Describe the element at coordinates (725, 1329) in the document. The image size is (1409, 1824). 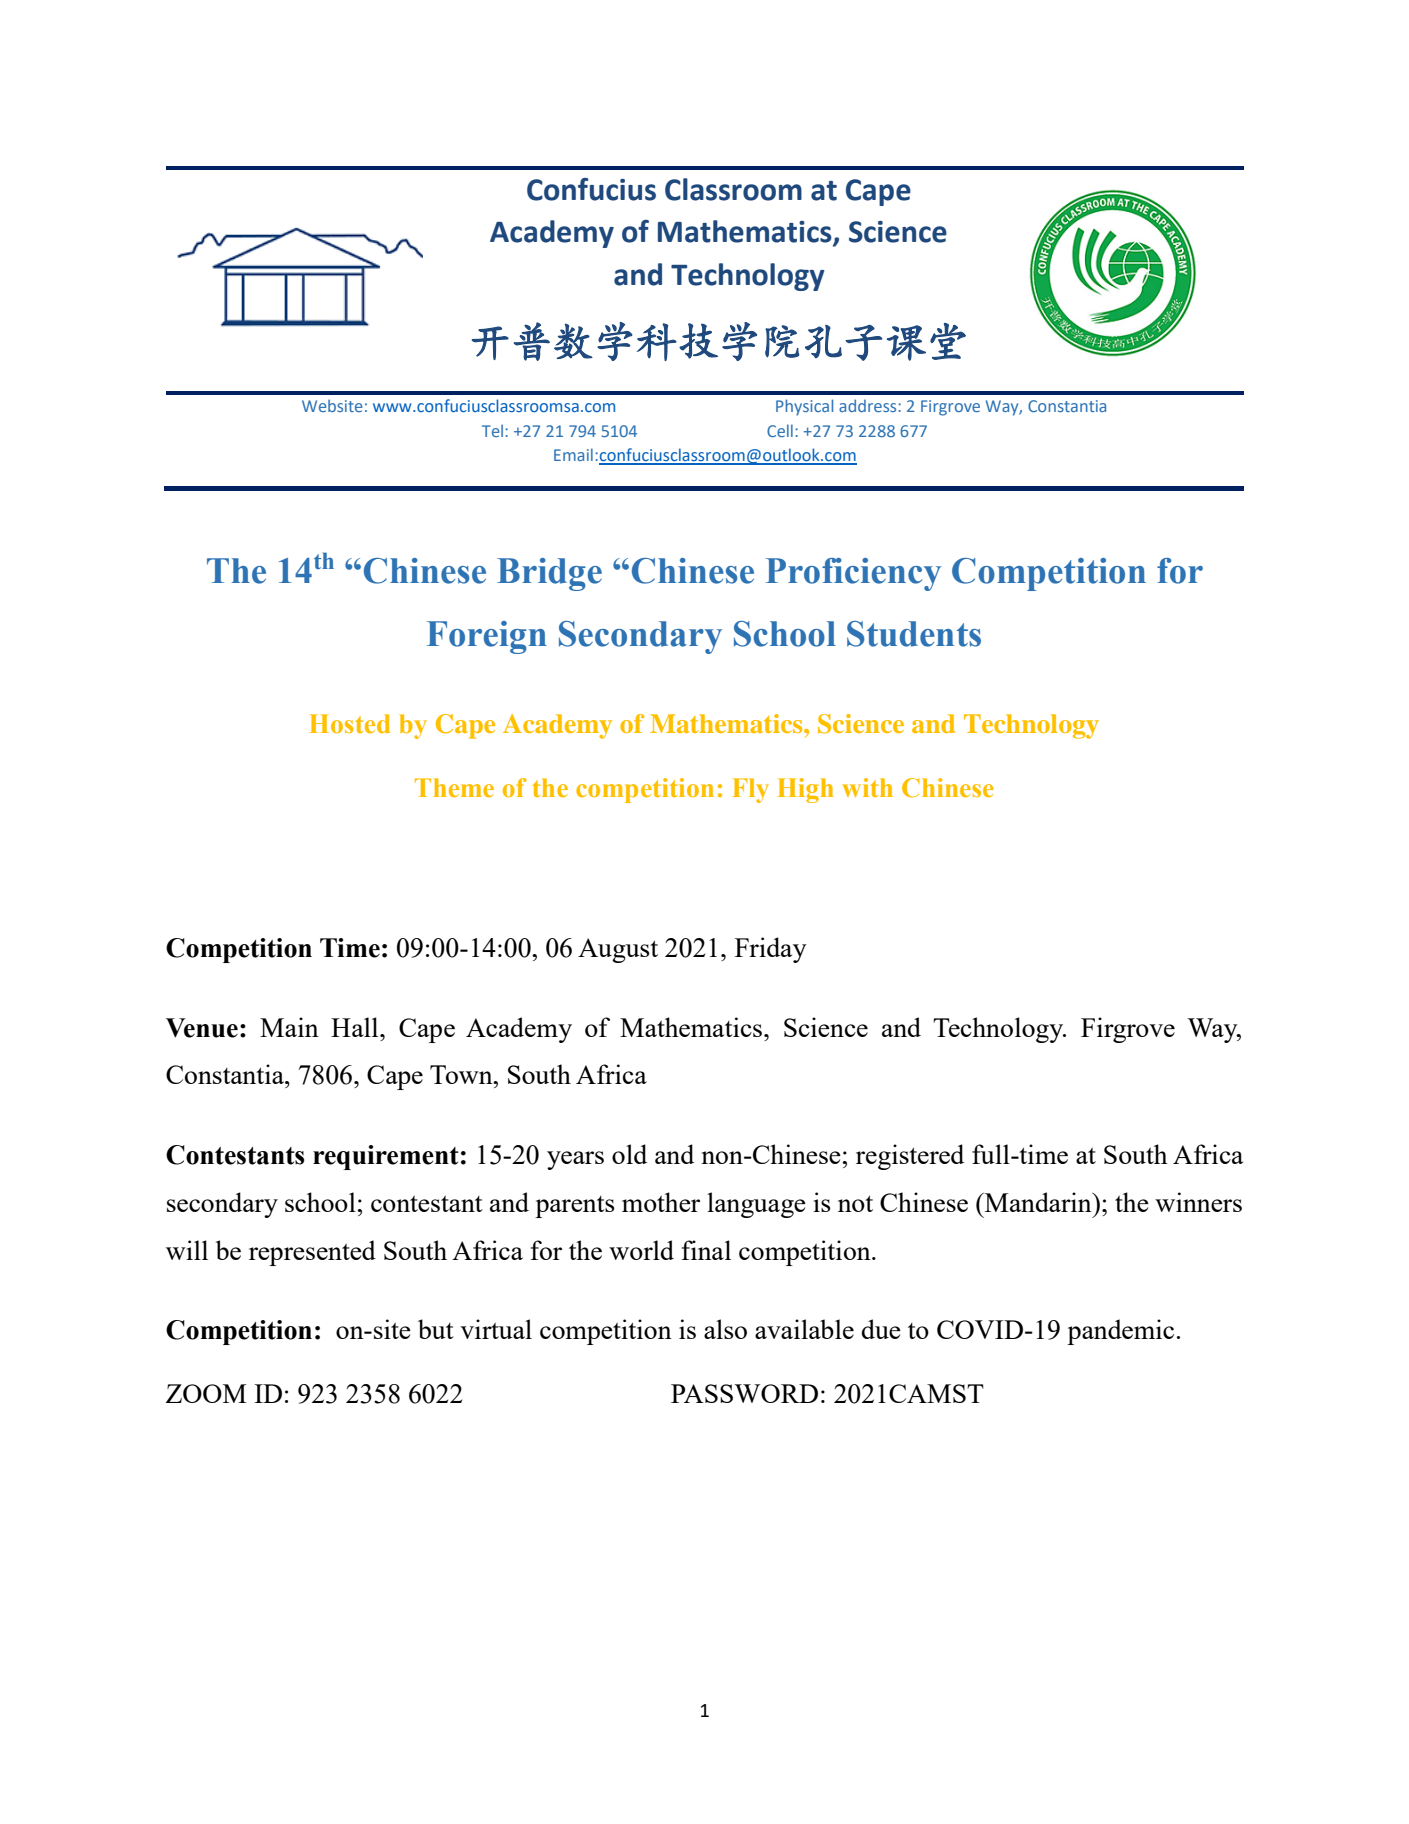
I see `also` at that location.
